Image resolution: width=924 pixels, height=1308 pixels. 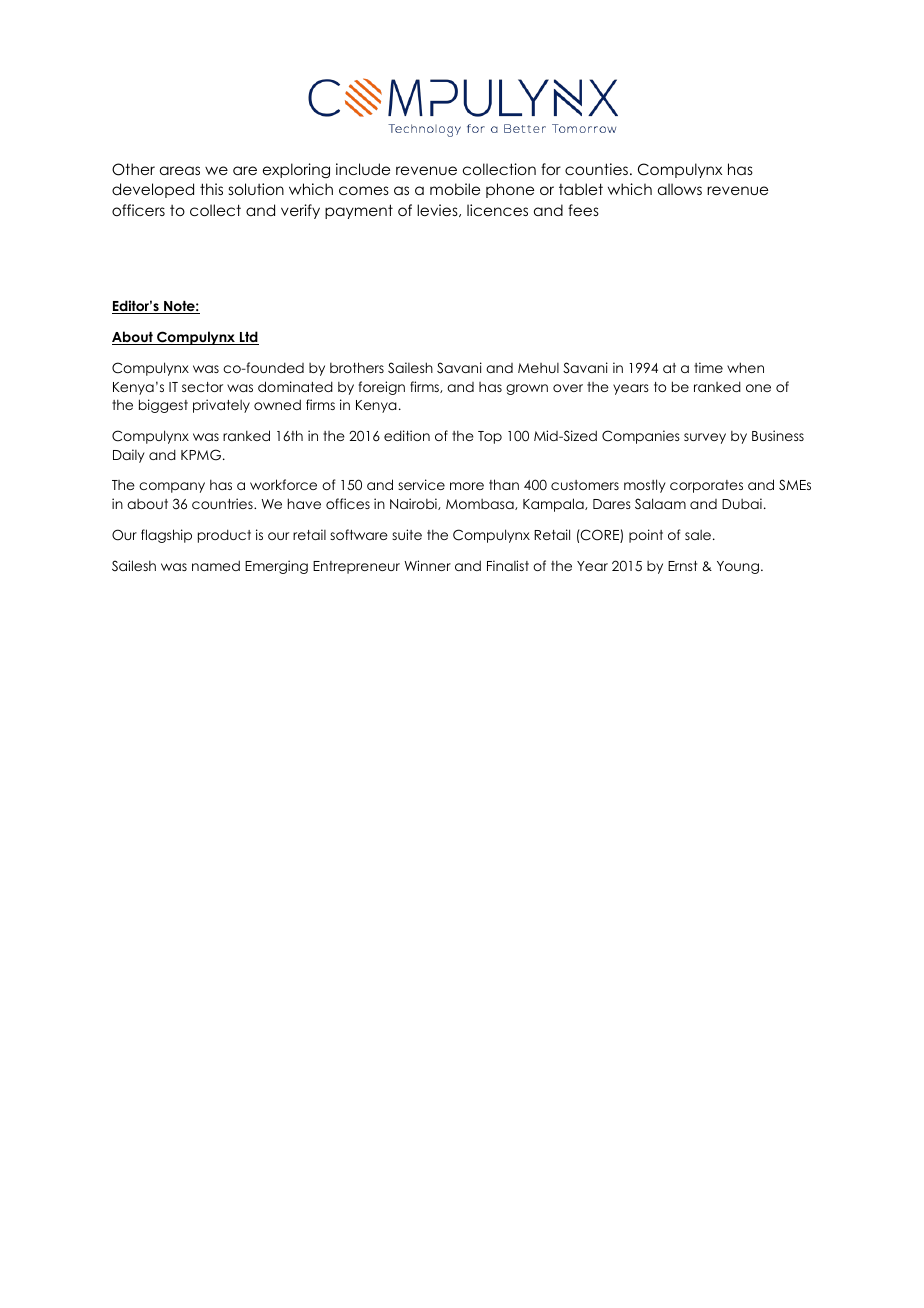 What do you see at coordinates (705, 438) in the page?
I see `survey` at bounding box center [705, 438].
